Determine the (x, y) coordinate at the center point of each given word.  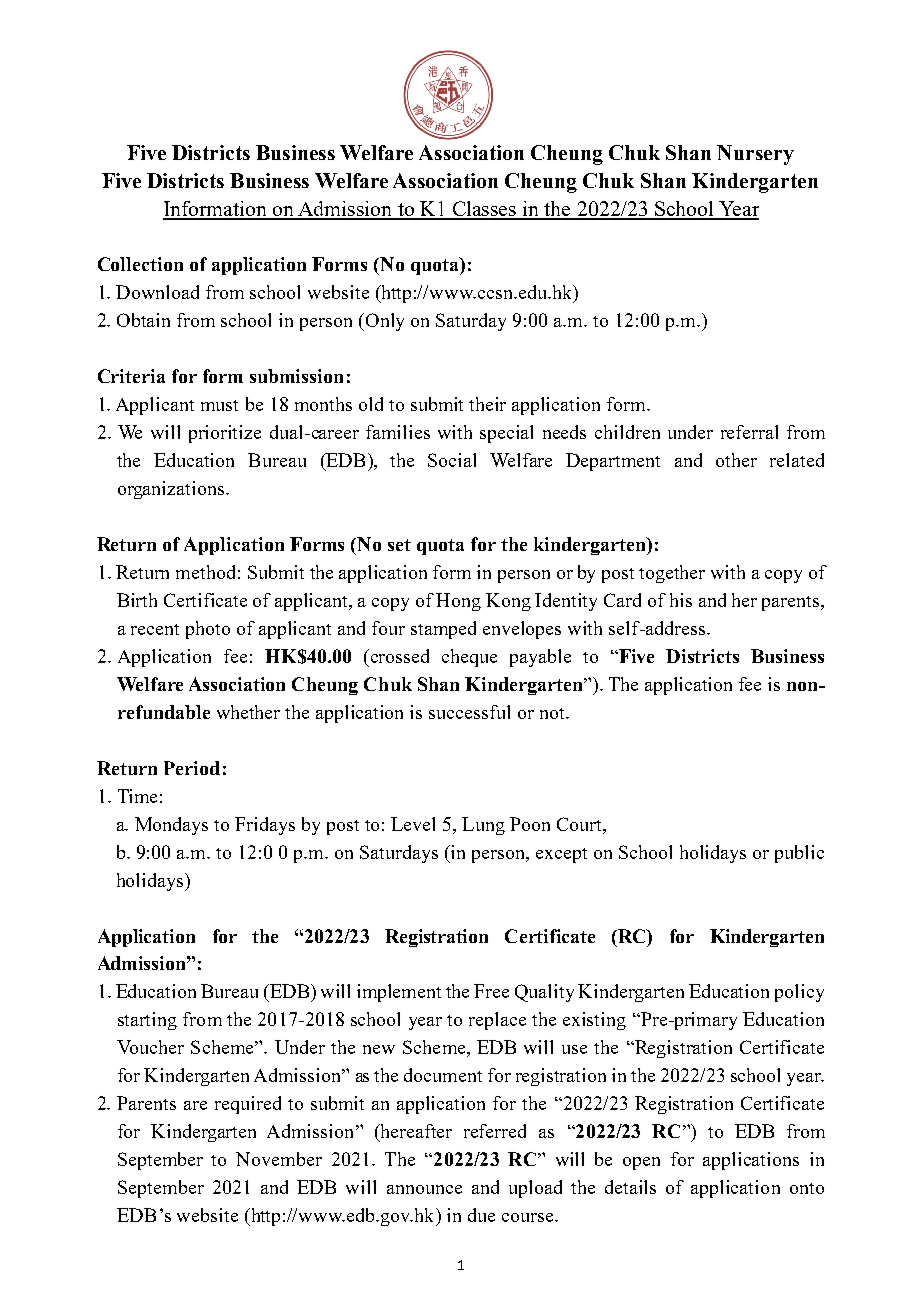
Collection (140, 264)
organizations (172, 490)
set (399, 545)
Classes (484, 210)
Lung (483, 826)
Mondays (171, 826)
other (736, 460)
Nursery (755, 155)
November (279, 1159)
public (799, 854)
